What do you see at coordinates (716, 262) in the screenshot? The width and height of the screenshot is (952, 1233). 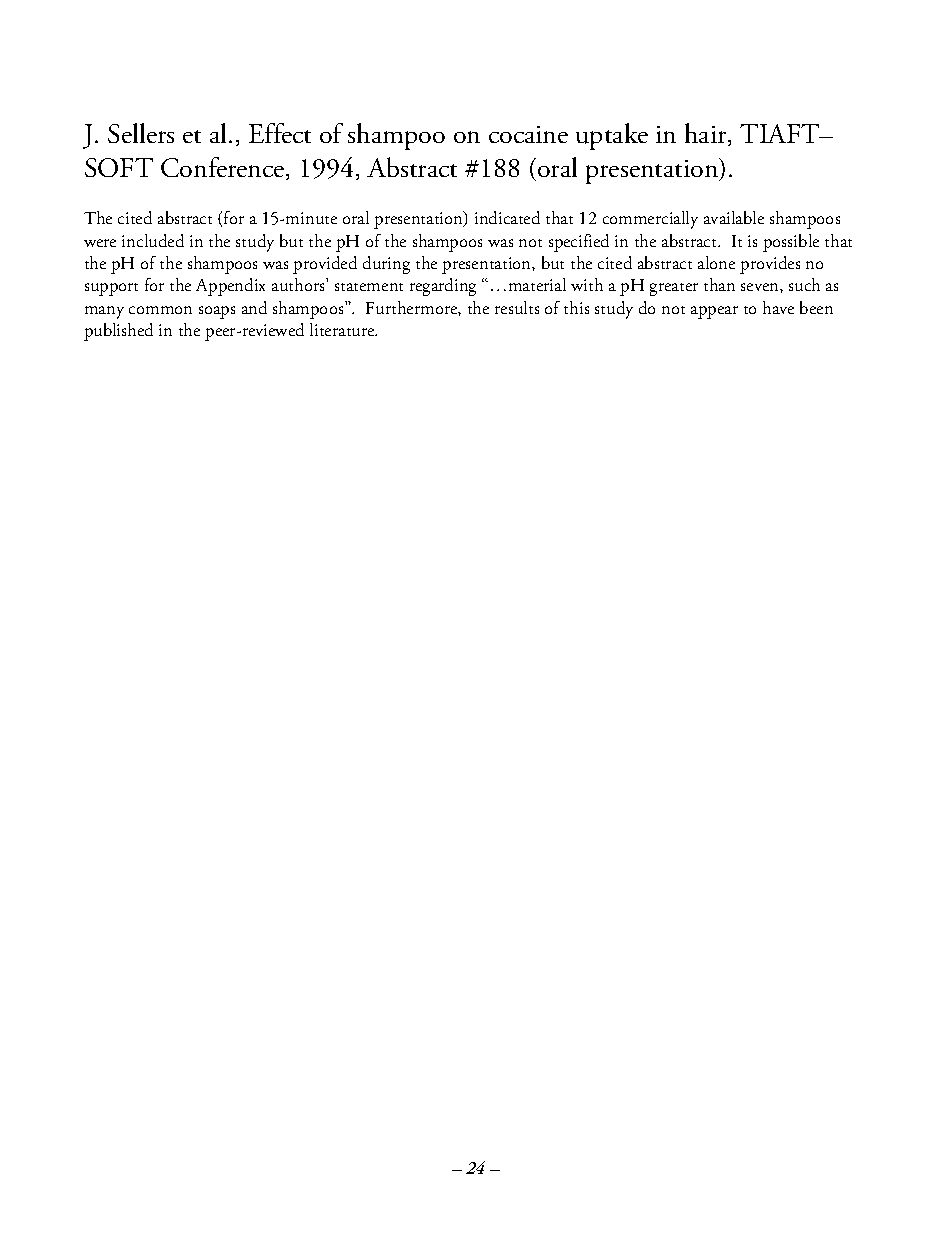 I see `alone` at bounding box center [716, 262].
